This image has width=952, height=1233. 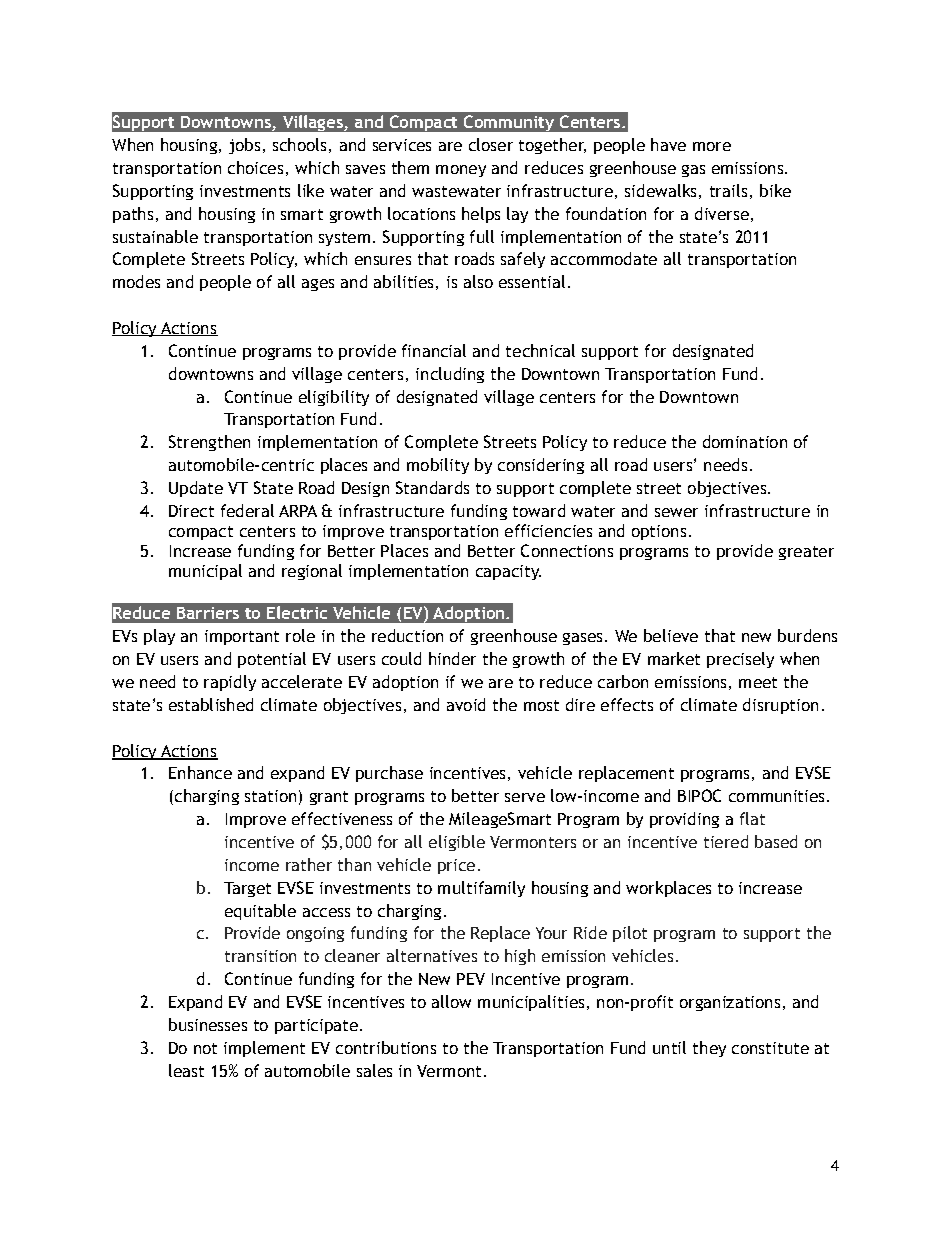 I want to click on money, so click(x=461, y=171).
